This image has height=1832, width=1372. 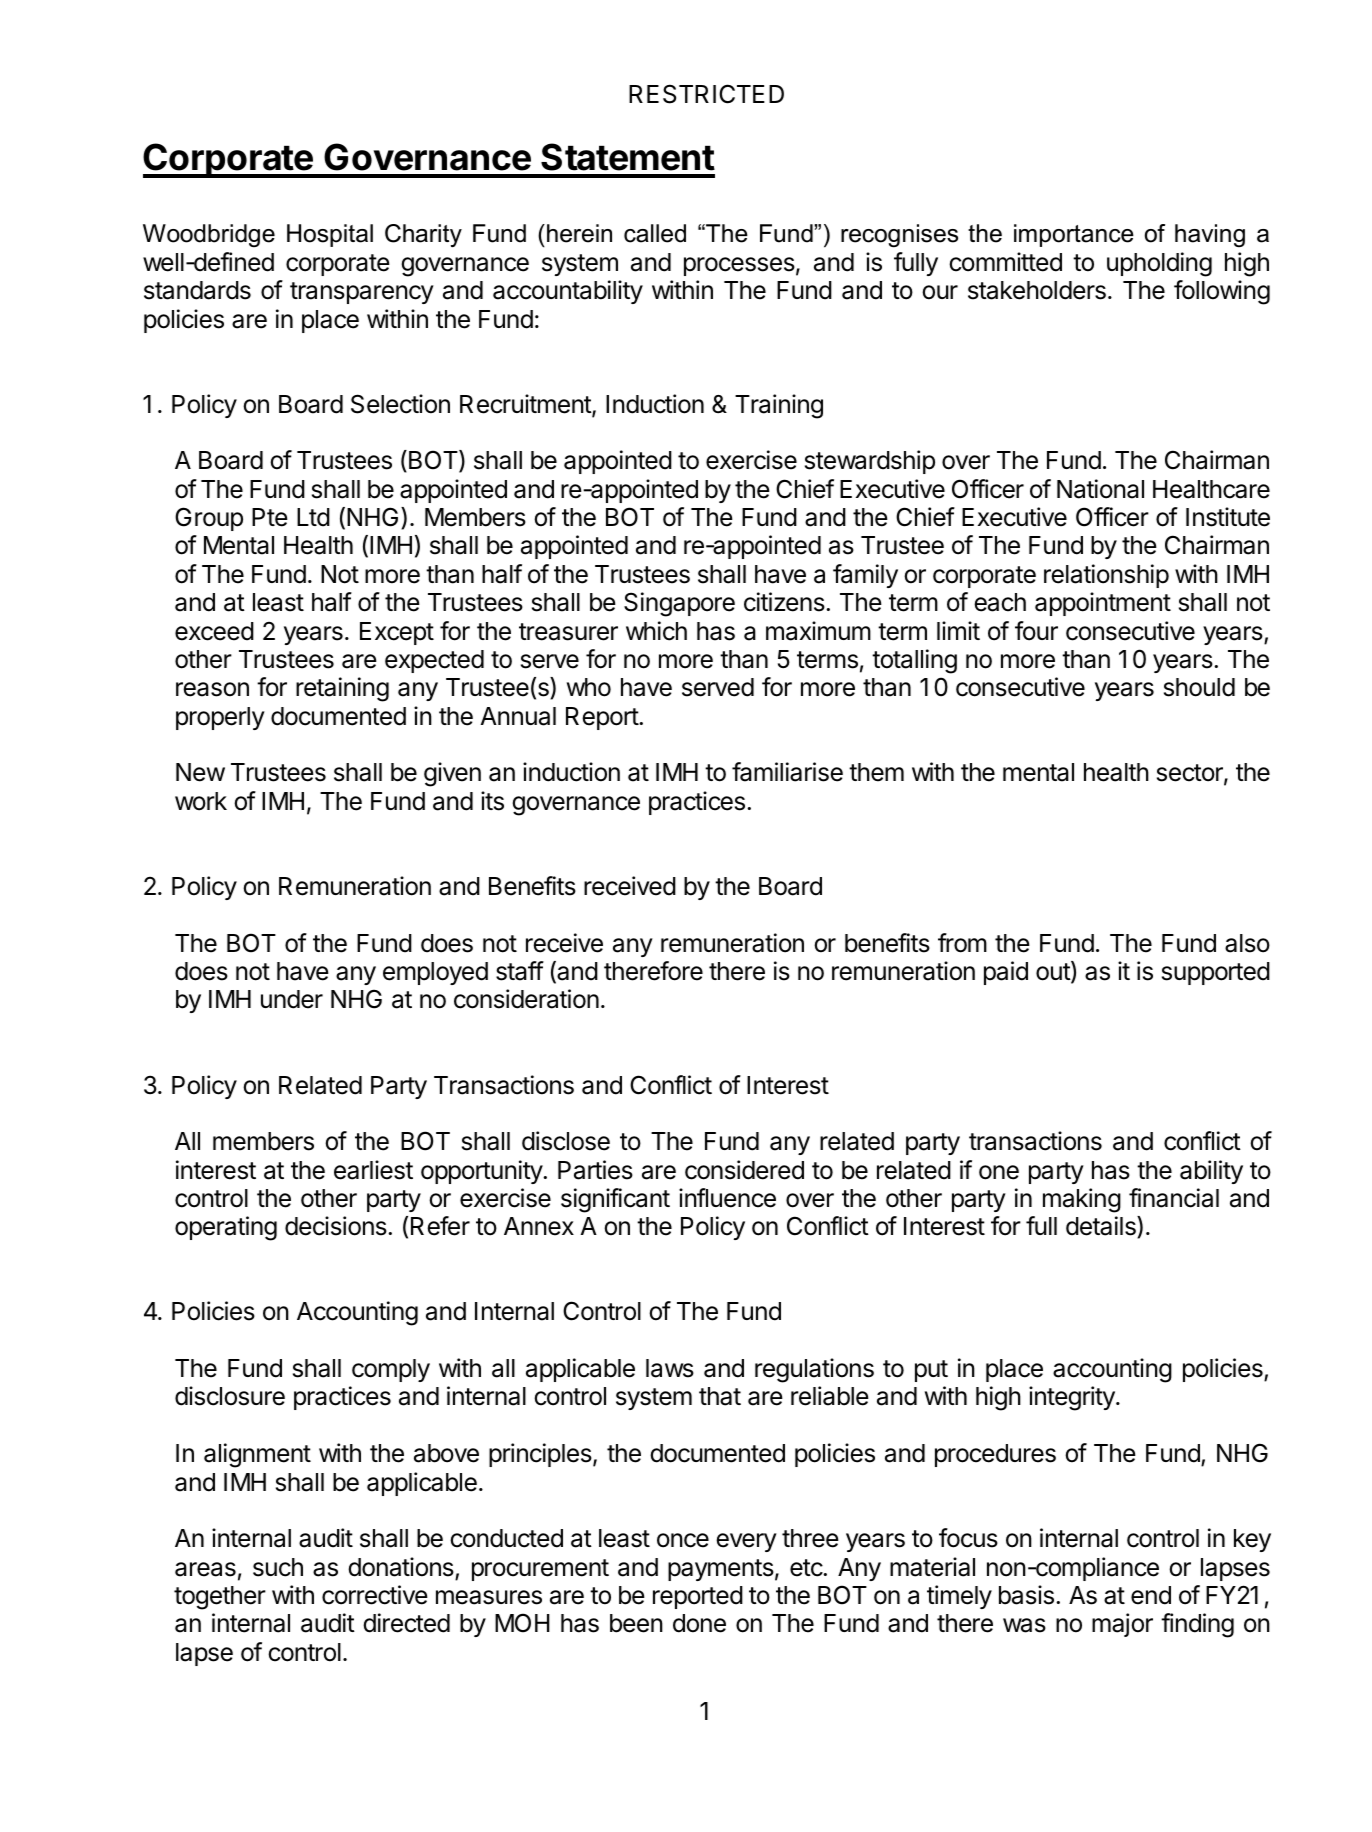 I want to click on RESTRICTED, so click(x=706, y=94).
